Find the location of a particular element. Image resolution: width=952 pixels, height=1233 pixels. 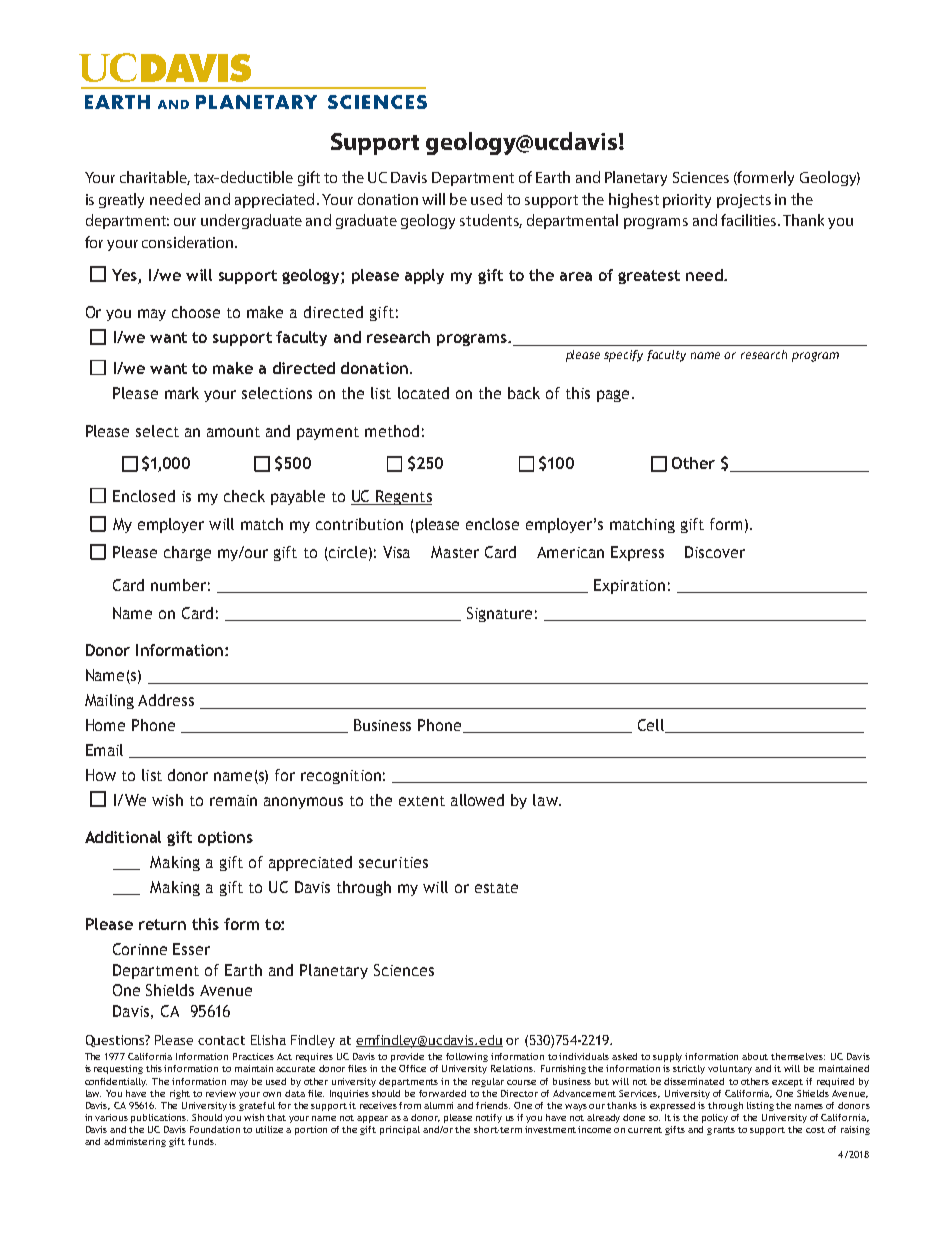

Master is located at coordinates (455, 552).
